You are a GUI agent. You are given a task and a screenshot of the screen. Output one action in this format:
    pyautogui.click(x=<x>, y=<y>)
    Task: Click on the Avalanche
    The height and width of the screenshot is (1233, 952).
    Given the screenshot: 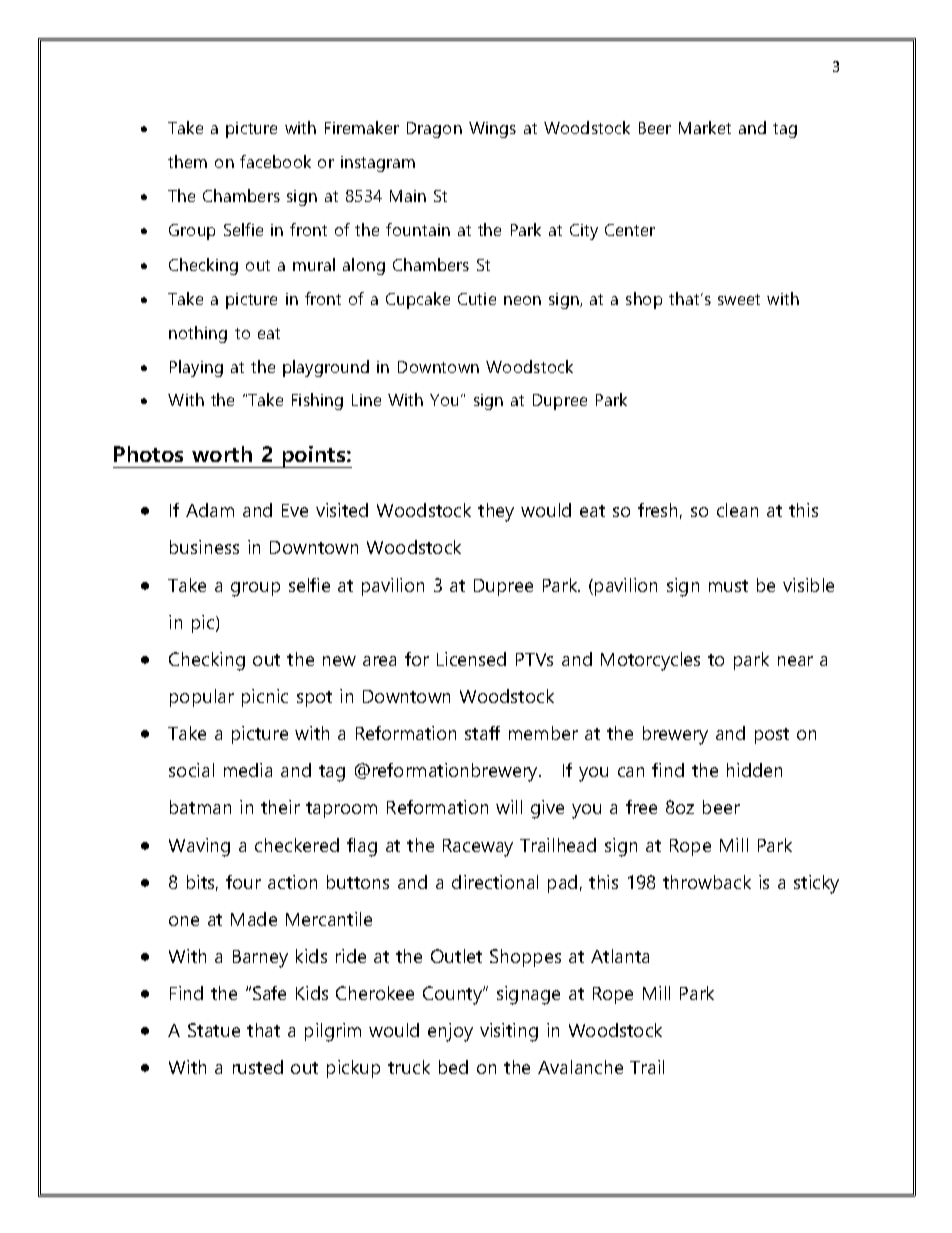 What is the action you would take?
    pyautogui.click(x=580, y=1067)
